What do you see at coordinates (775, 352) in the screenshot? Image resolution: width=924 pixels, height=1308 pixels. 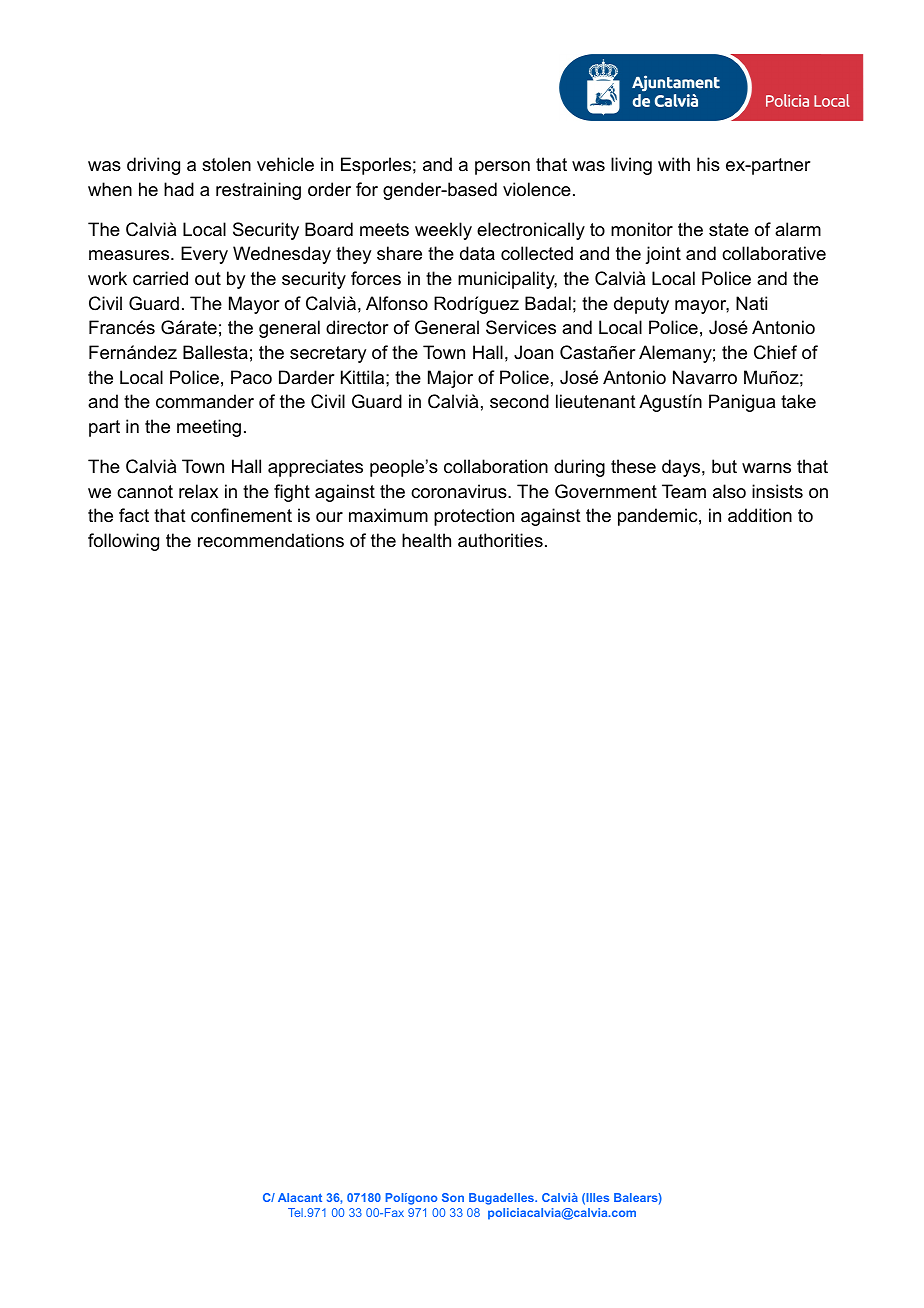 I see `Chief` at bounding box center [775, 352].
